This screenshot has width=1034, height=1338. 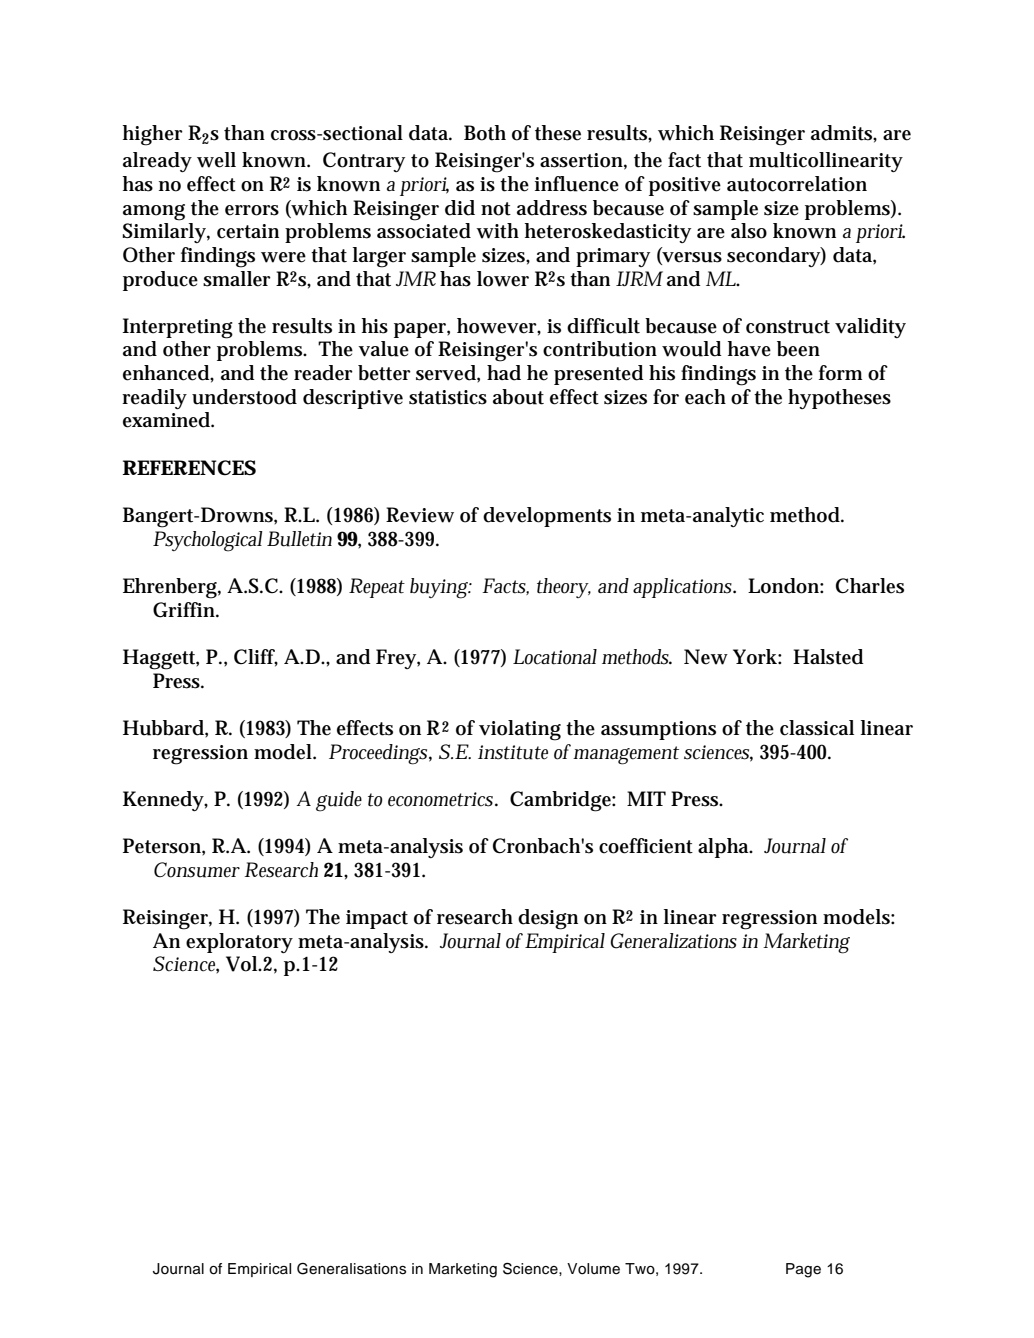 I want to click on Both, so click(x=485, y=133).
